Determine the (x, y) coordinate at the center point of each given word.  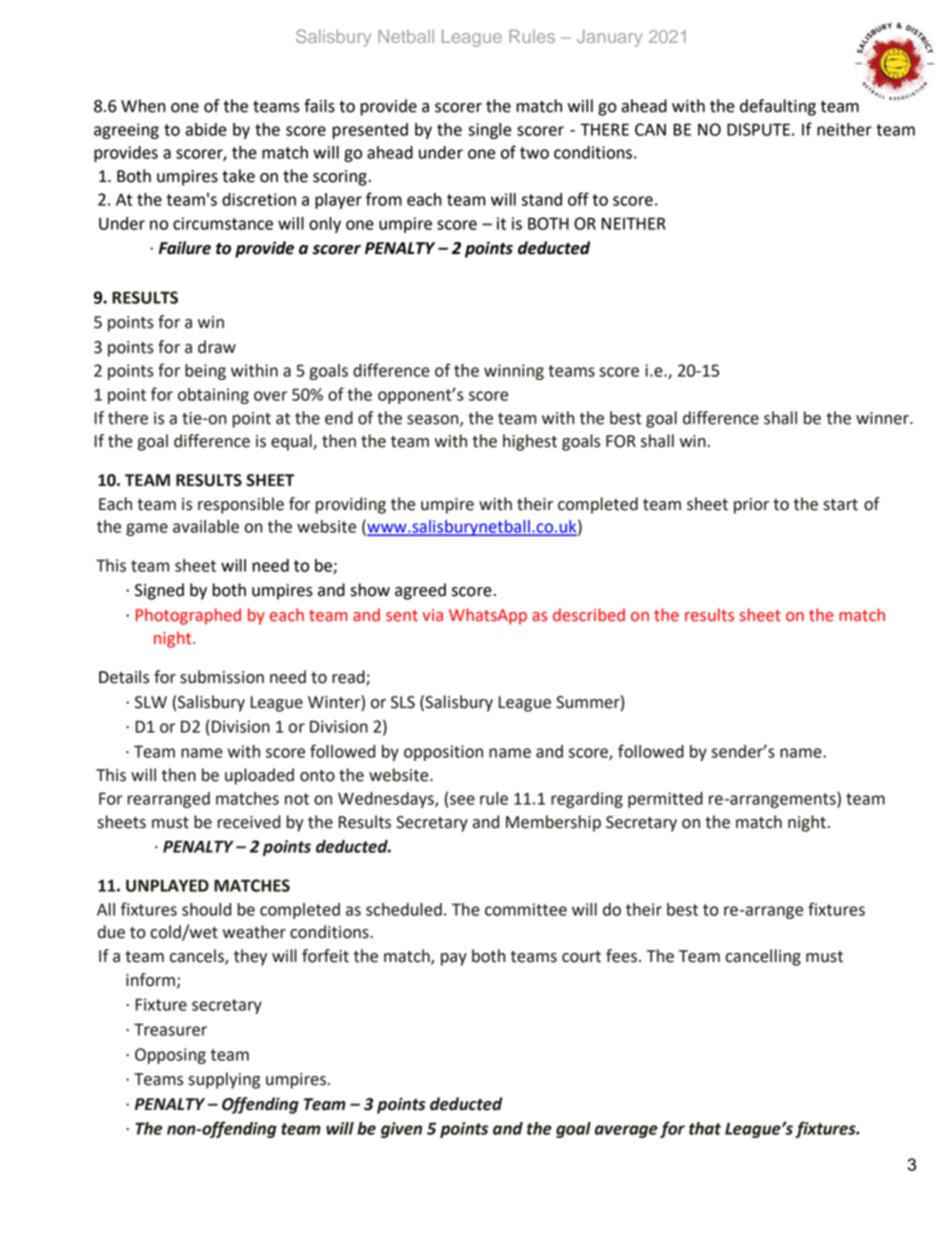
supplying (224, 1080)
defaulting (778, 107)
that (705, 1128)
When (143, 106)
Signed (159, 591)
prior (751, 506)
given (401, 1130)
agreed (420, 591)
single (489, 131)
